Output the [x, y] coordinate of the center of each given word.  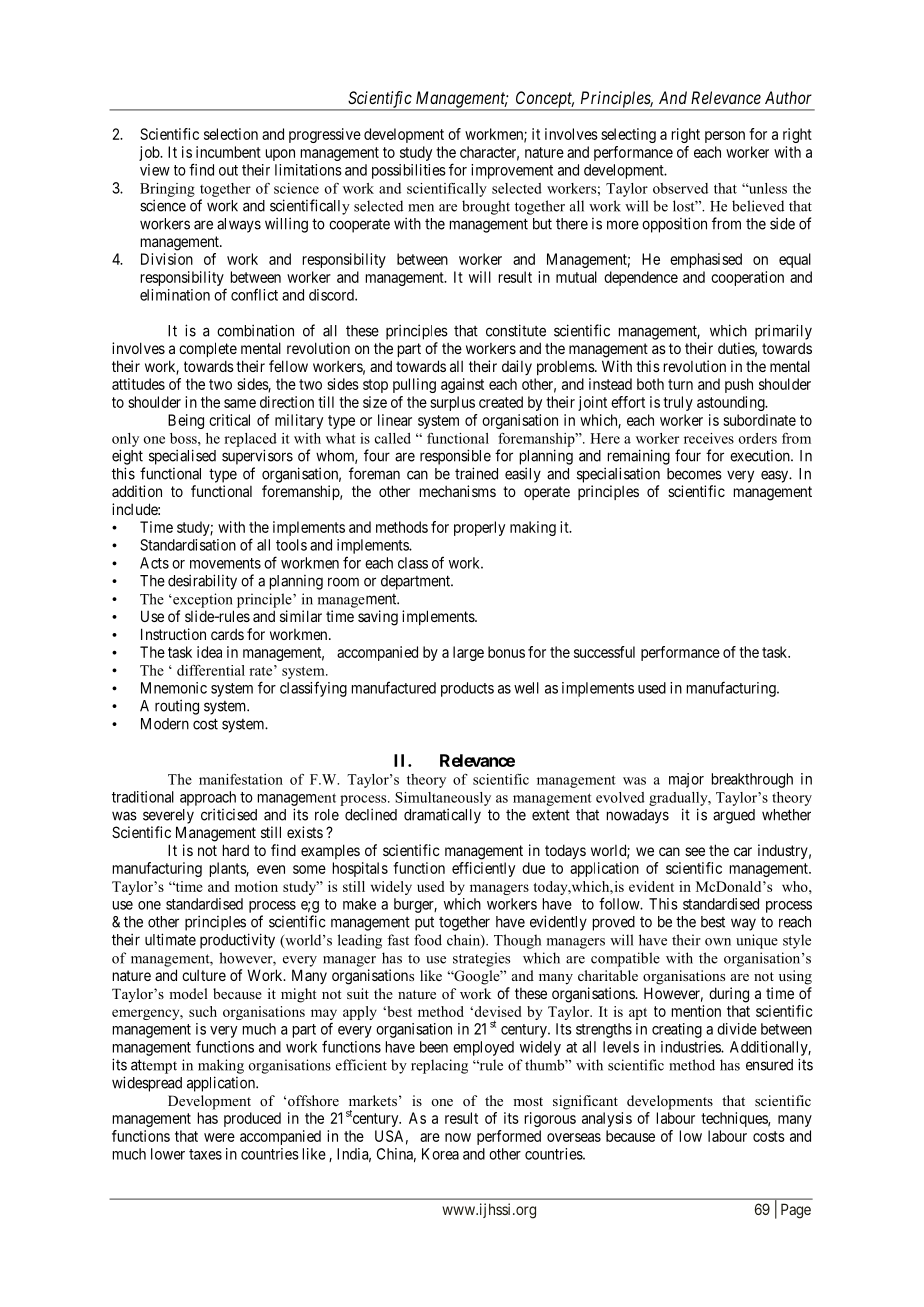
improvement [512, 171]
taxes [205, 1154]
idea [209, 652]
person [725, 137]
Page [796, 1211]
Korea [440, 1154]
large [468, 653]
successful [604, 652]
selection [231, 134]
